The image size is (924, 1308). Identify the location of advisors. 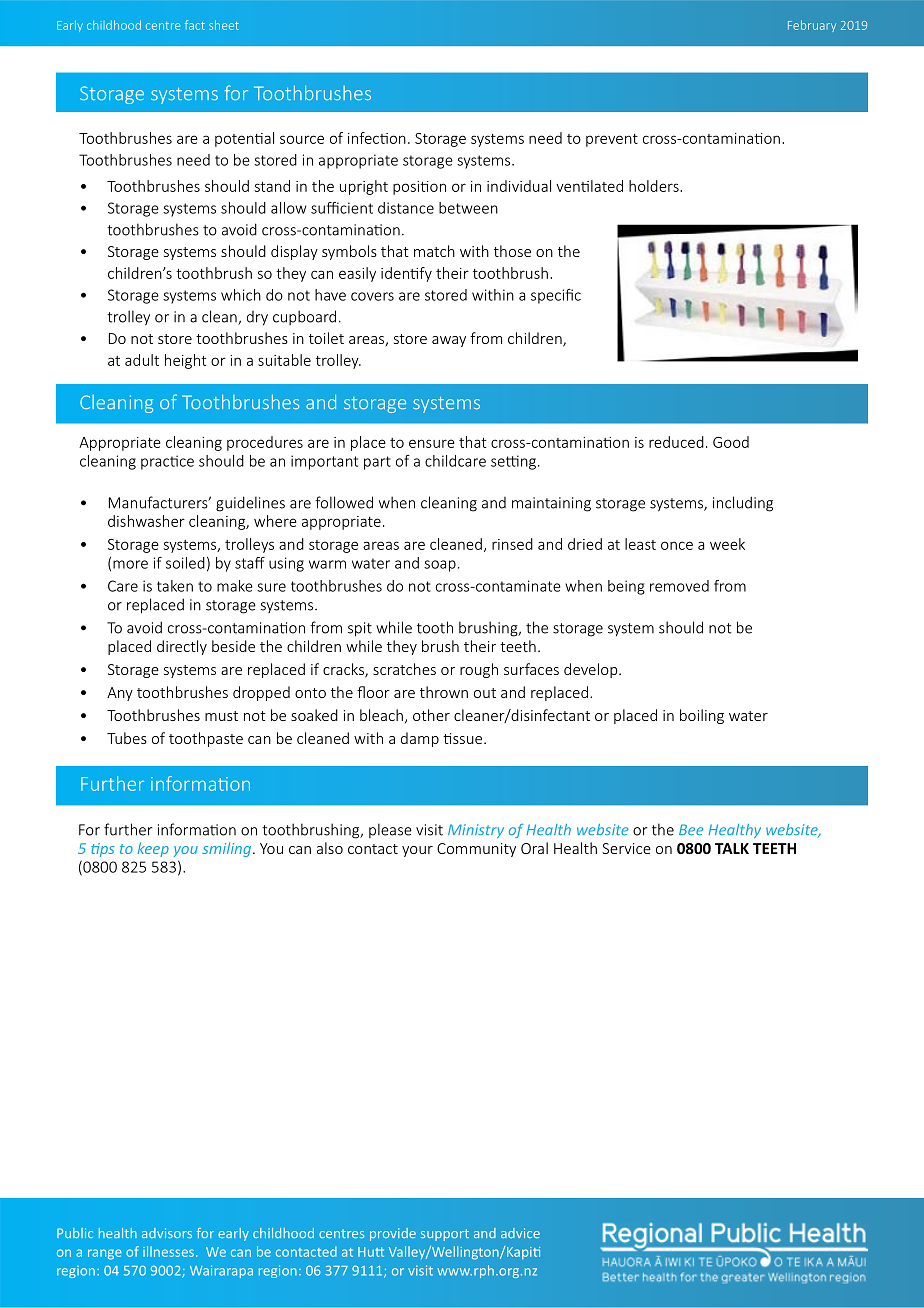
(167, 1233).
